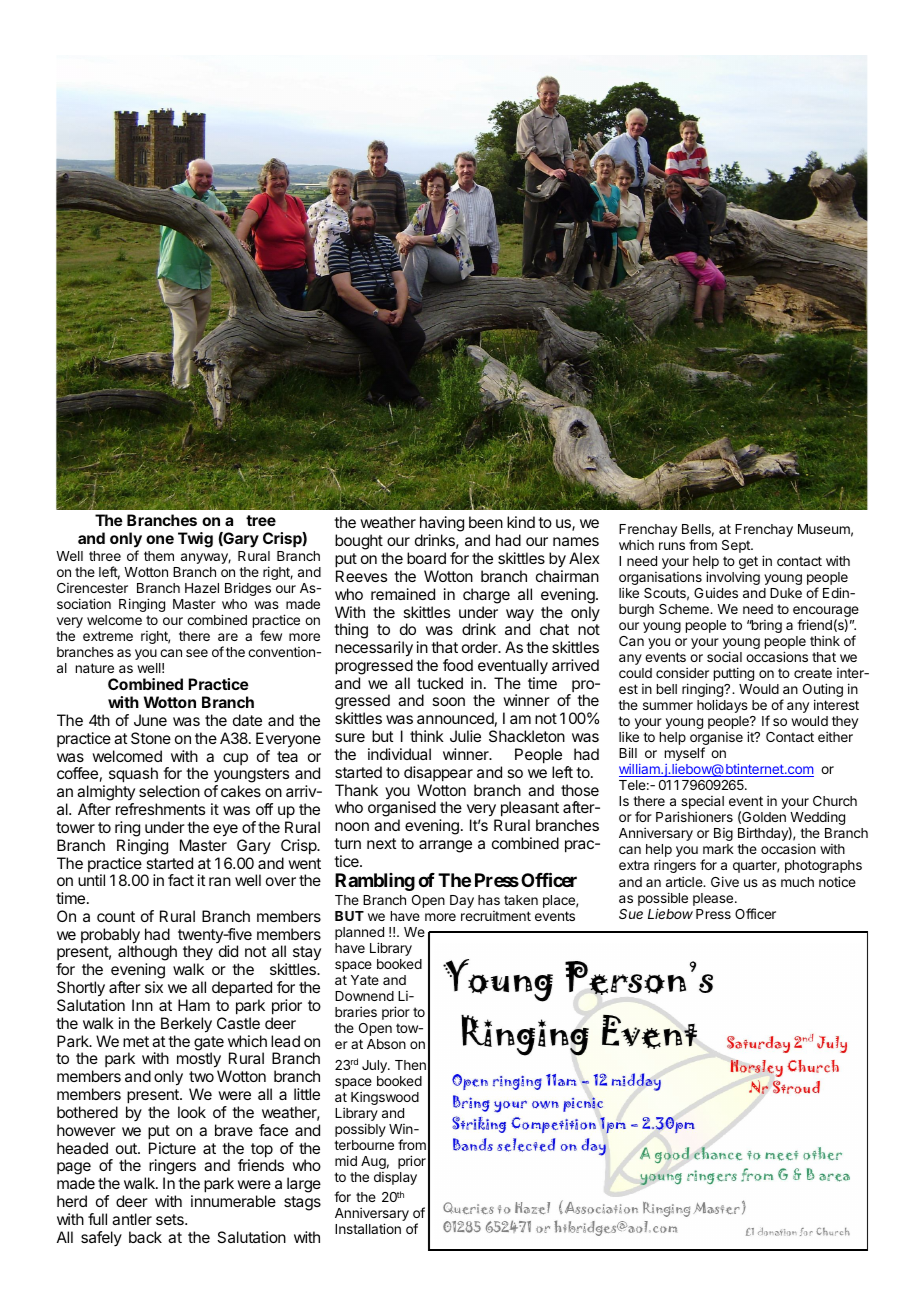 The height and width of the screenshot is (1307, 924). I want to click on having, so click(442, 525).
